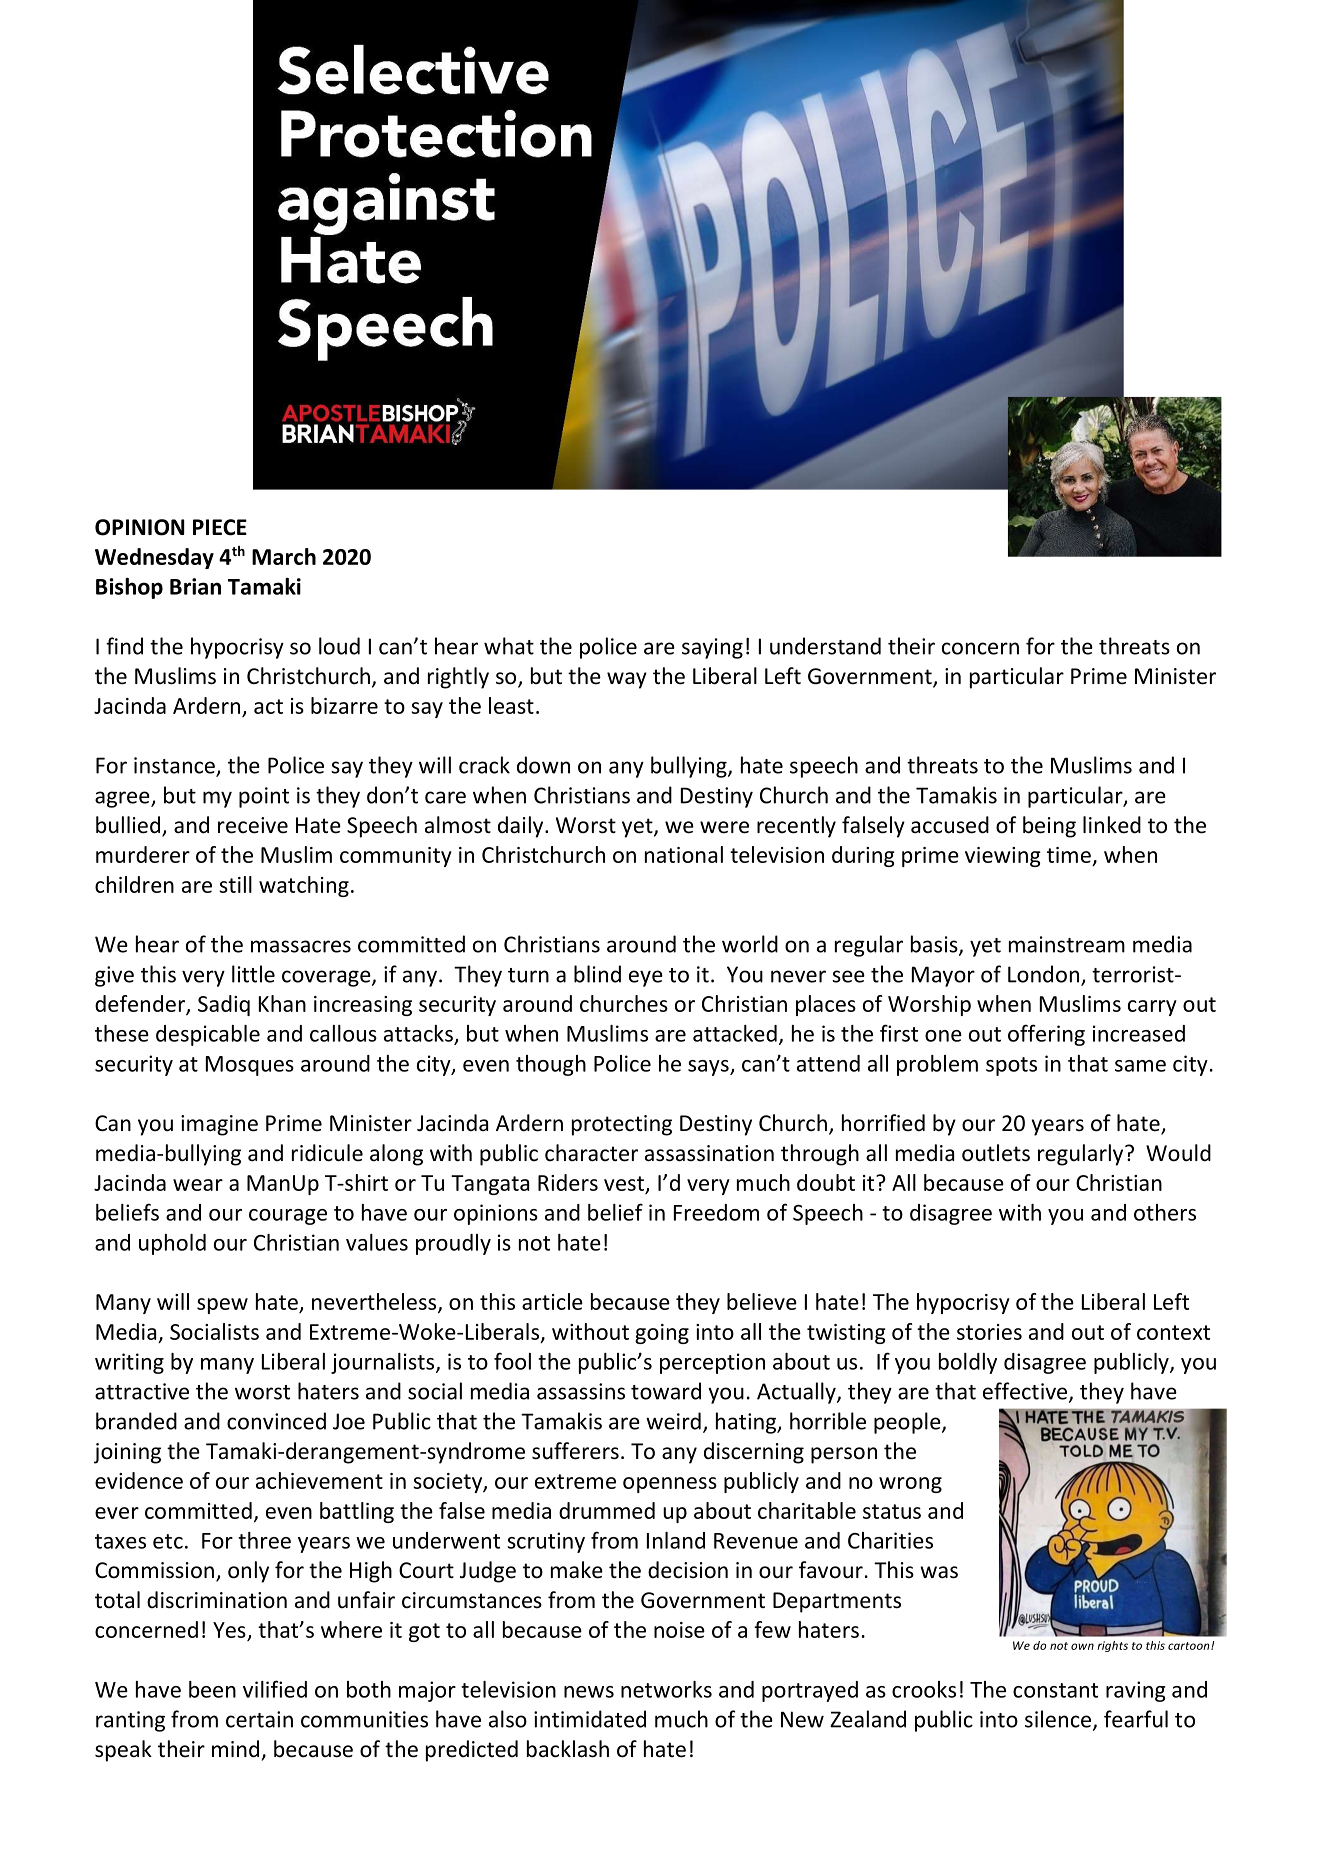  What do you see at coordinates (222, 1306) in the document?
I see `spew` at bounding box center [222, 1306].
